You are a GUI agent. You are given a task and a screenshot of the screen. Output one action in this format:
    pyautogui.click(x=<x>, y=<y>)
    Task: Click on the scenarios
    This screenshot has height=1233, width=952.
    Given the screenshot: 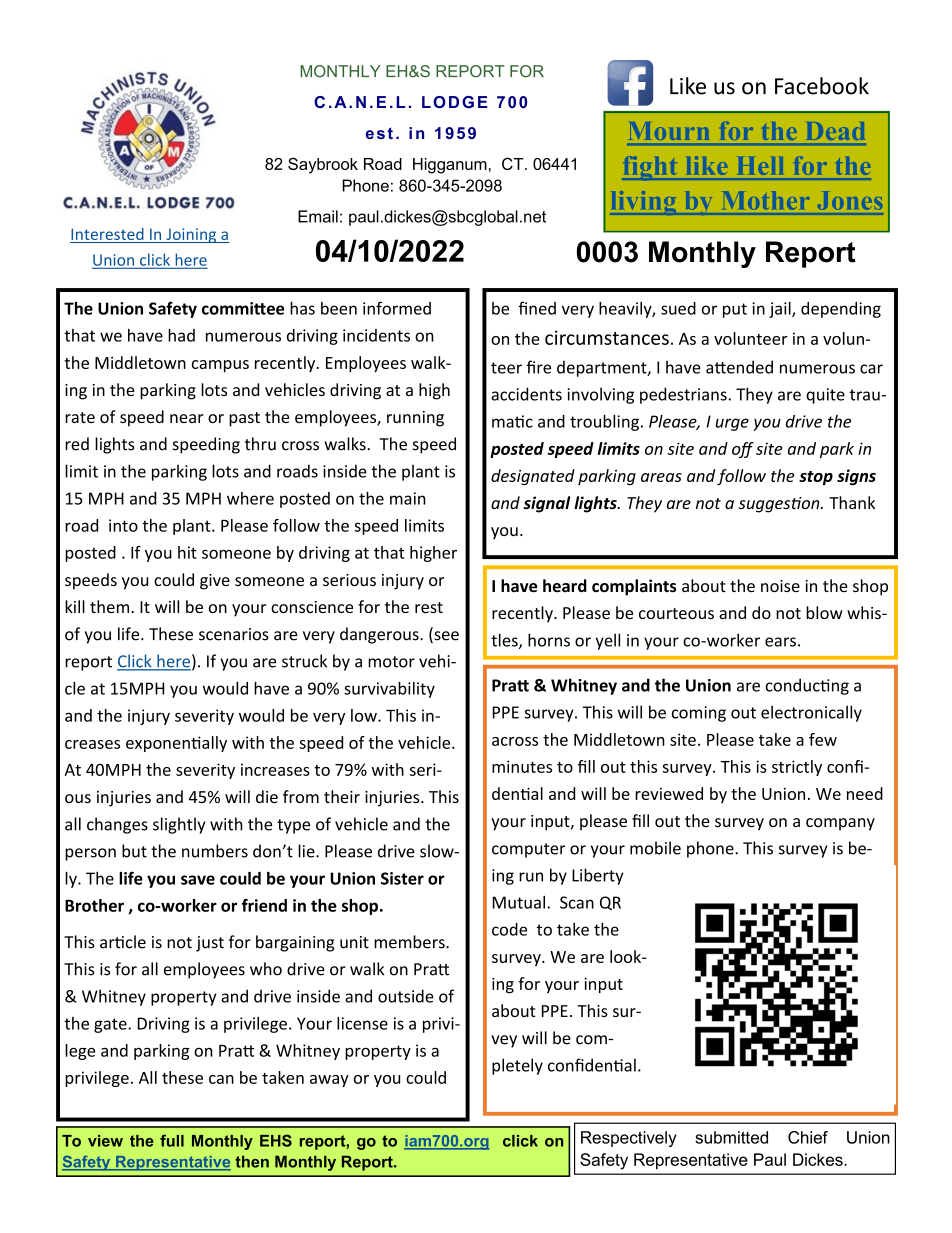 What is the action you would take?
    pyautogui.click(x=234, y=634)
